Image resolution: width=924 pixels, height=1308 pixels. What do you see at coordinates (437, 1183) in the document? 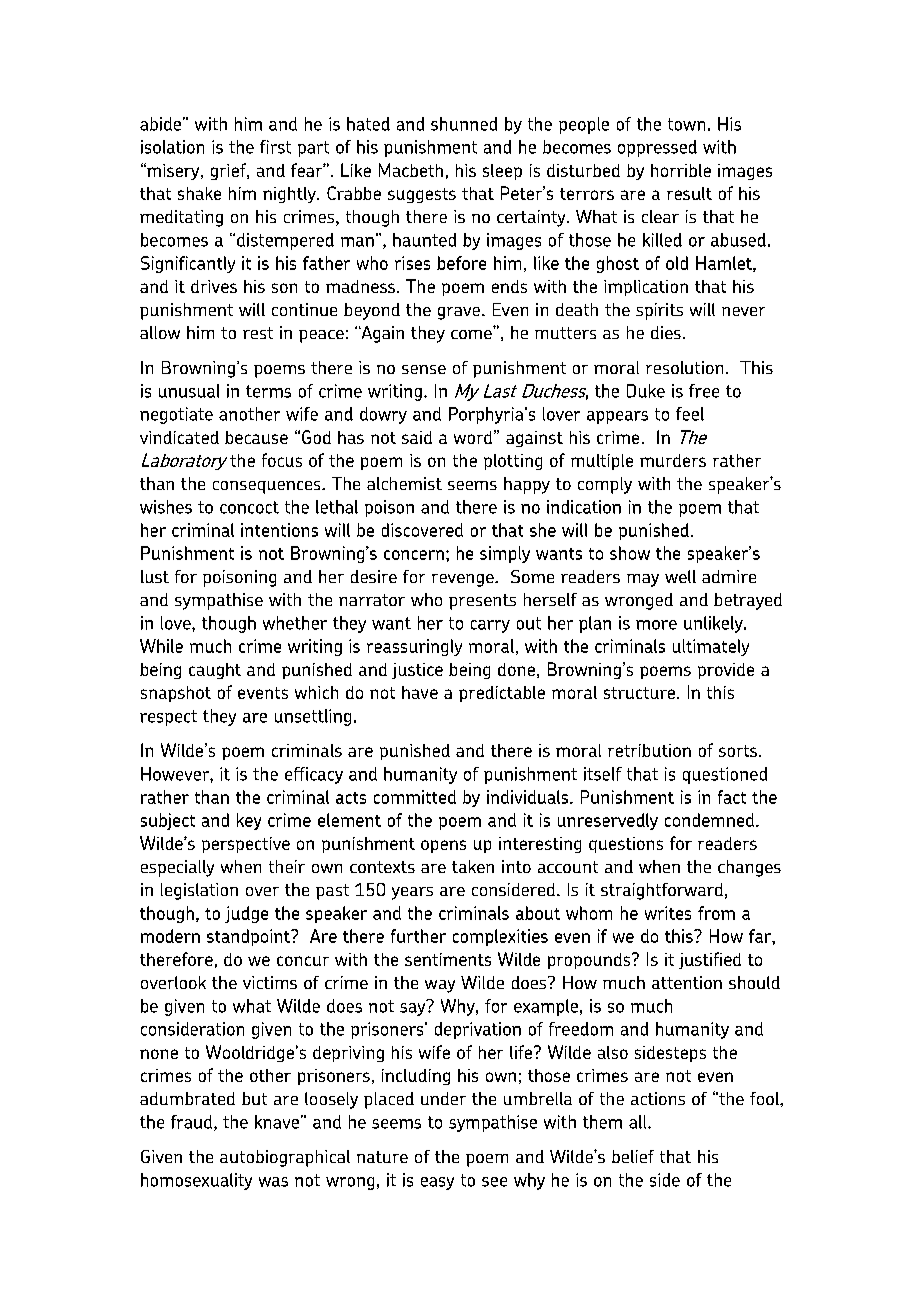
I see `easy` at bounding box center [437, 1183].
